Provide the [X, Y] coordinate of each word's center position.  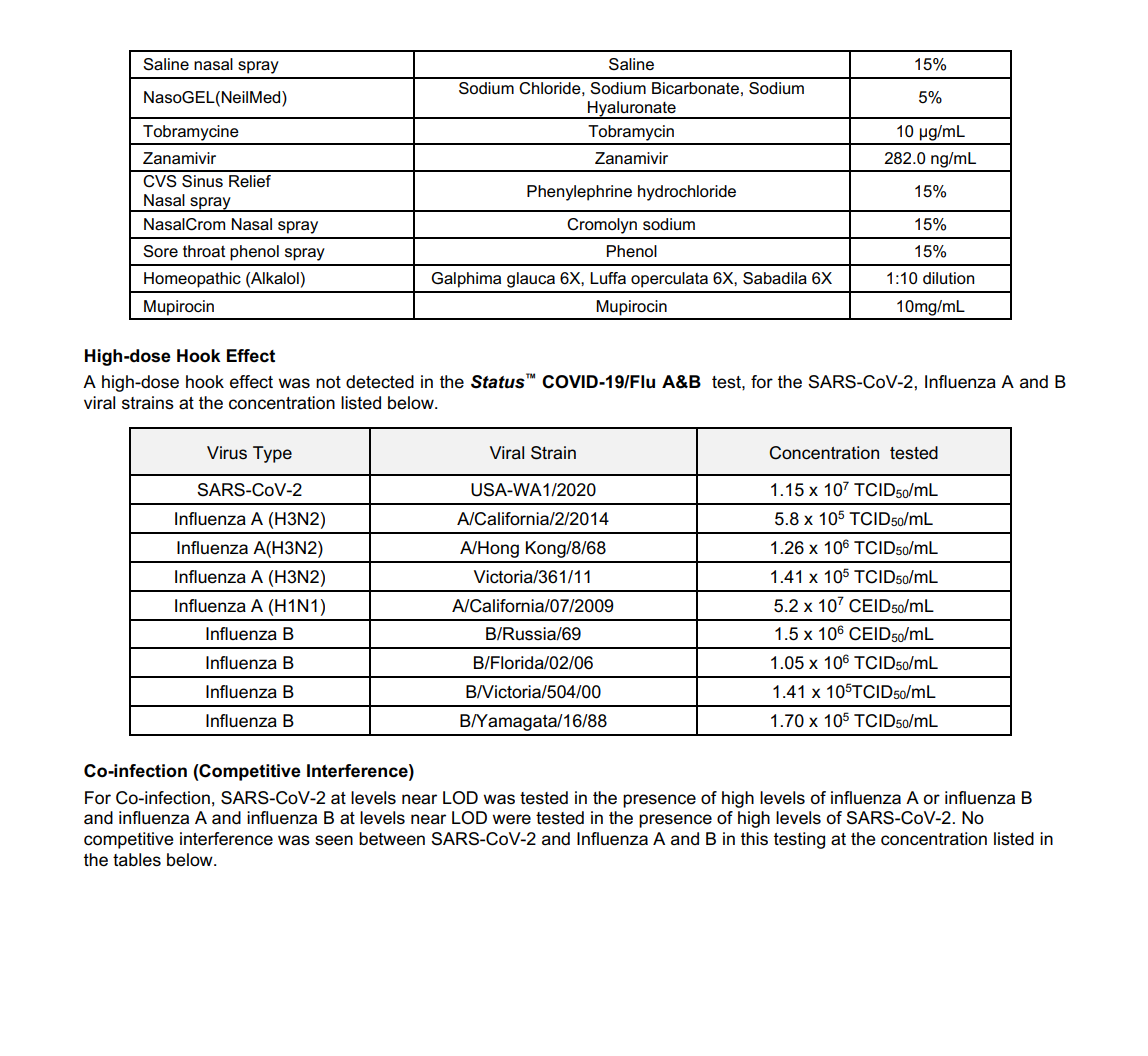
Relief [250, 181]
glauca [531, 280]
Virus [227, 452]
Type [272, 454]
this [754, 838]
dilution [948, 278]
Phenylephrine [579, 193]
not [328, 382]
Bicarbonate [695, 88]
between [392, 839]
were [511, 819]
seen [334, 840]
